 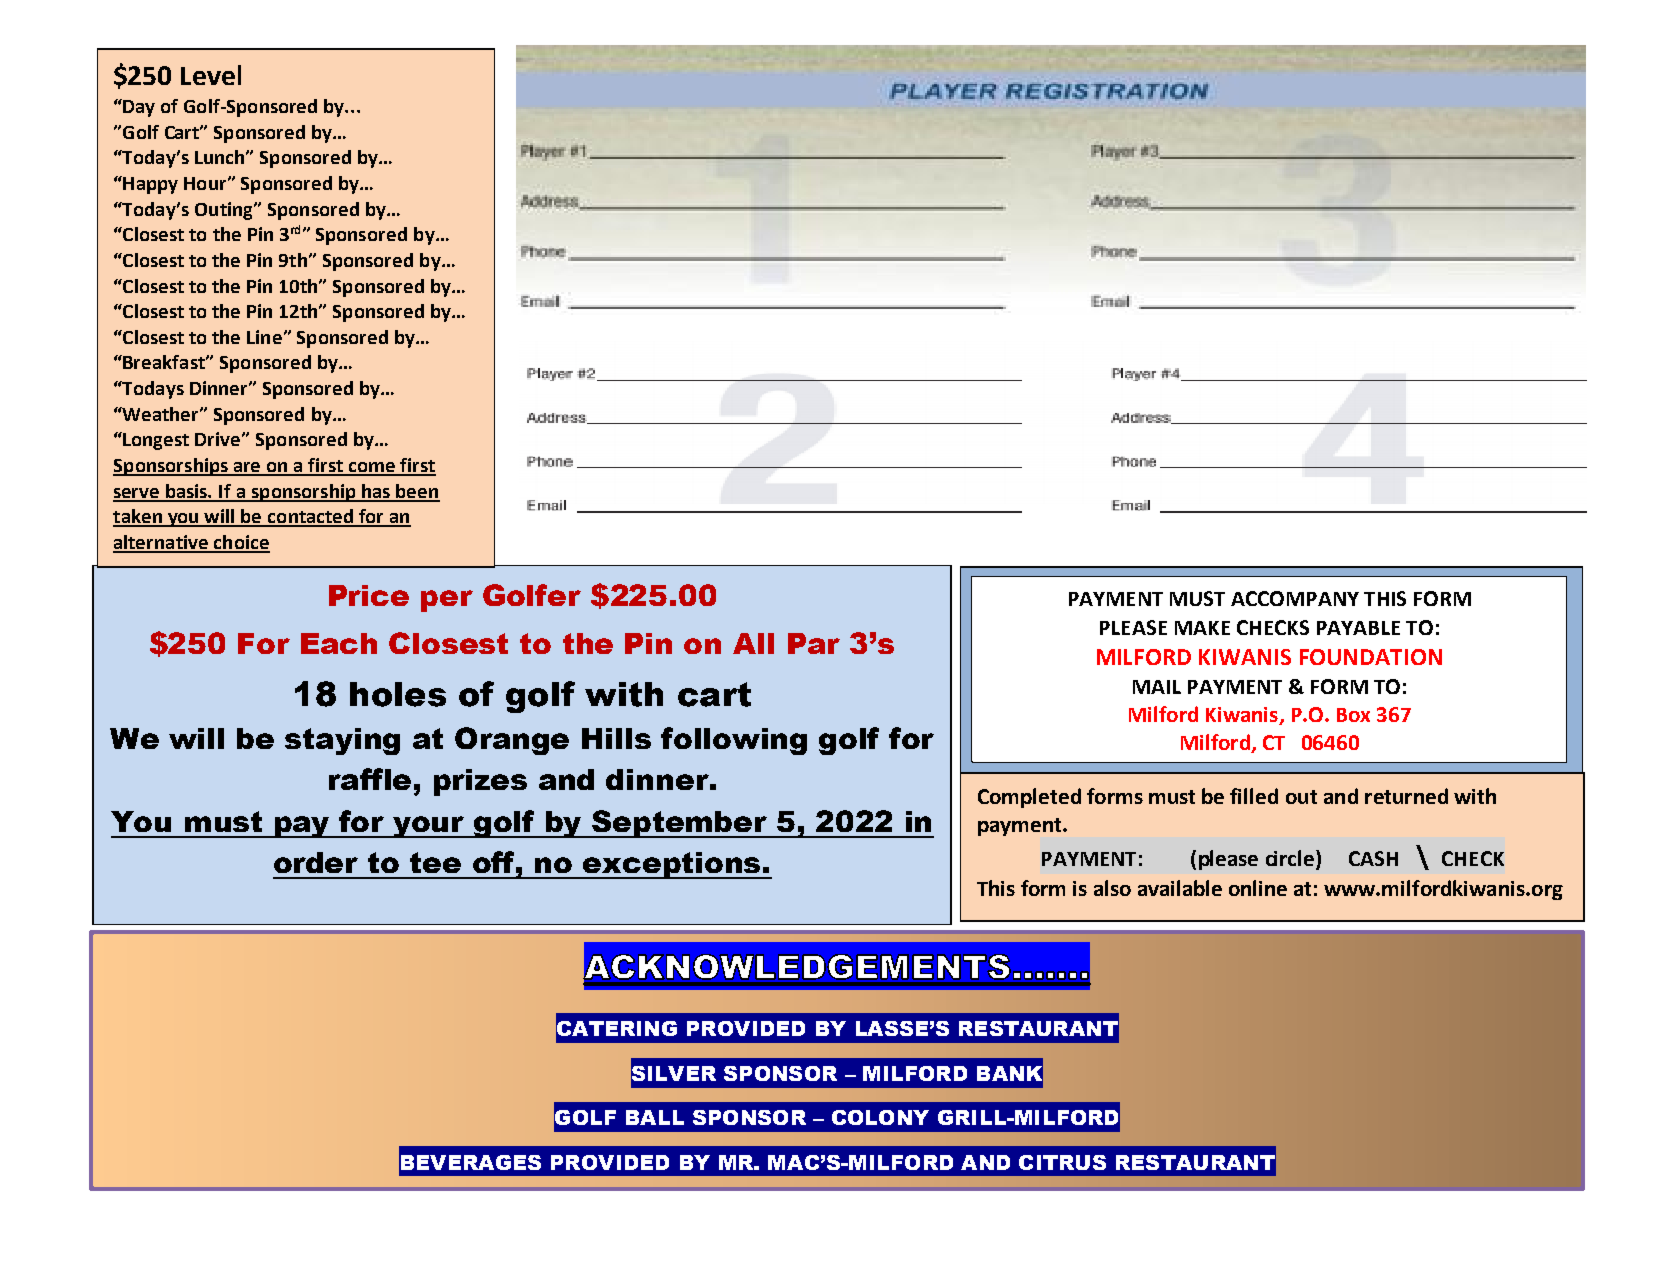 I want to click on exceptions, so click(x=672, y=865).
